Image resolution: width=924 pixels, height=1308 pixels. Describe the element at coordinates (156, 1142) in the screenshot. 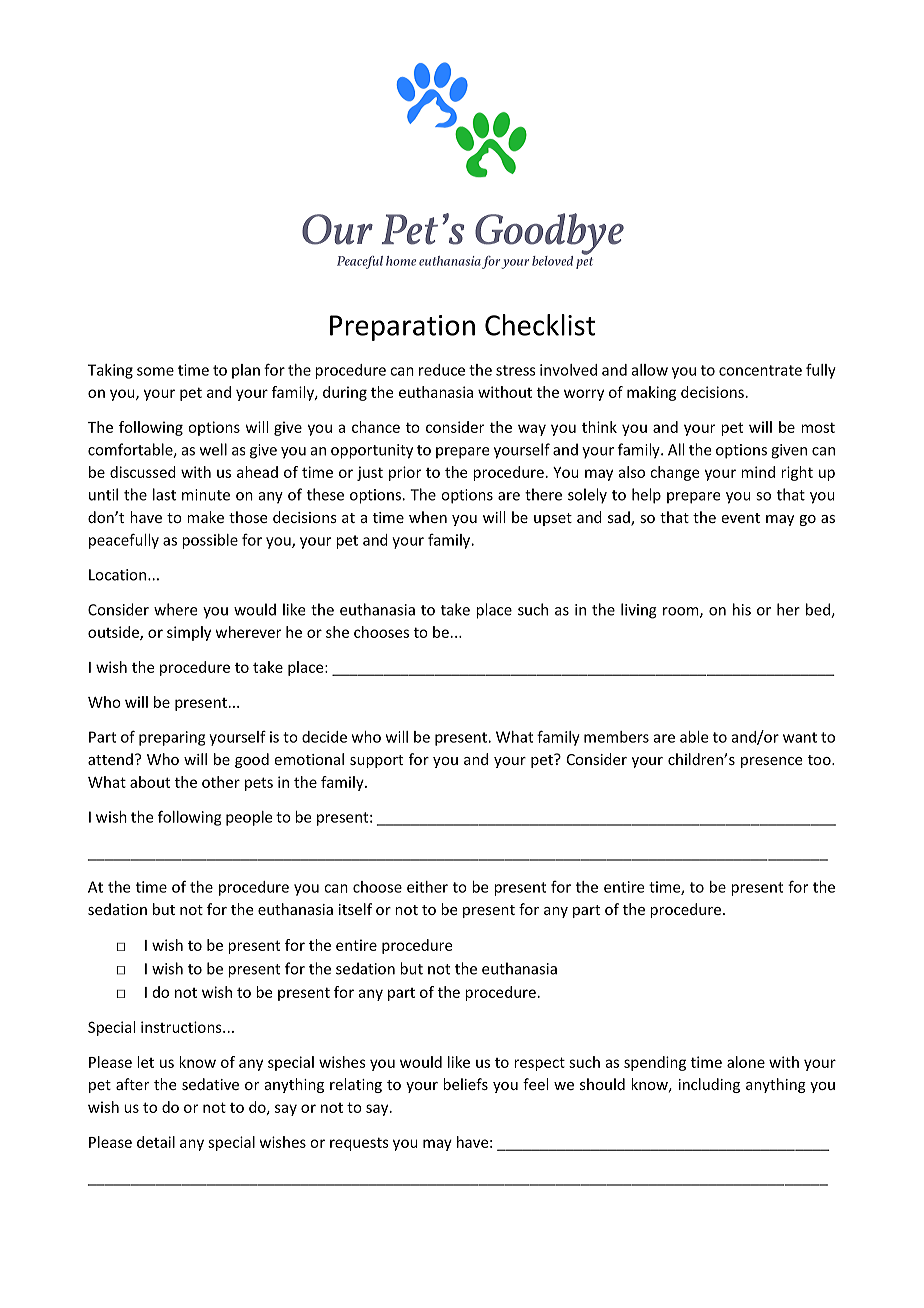

I see `detail` at that location.
